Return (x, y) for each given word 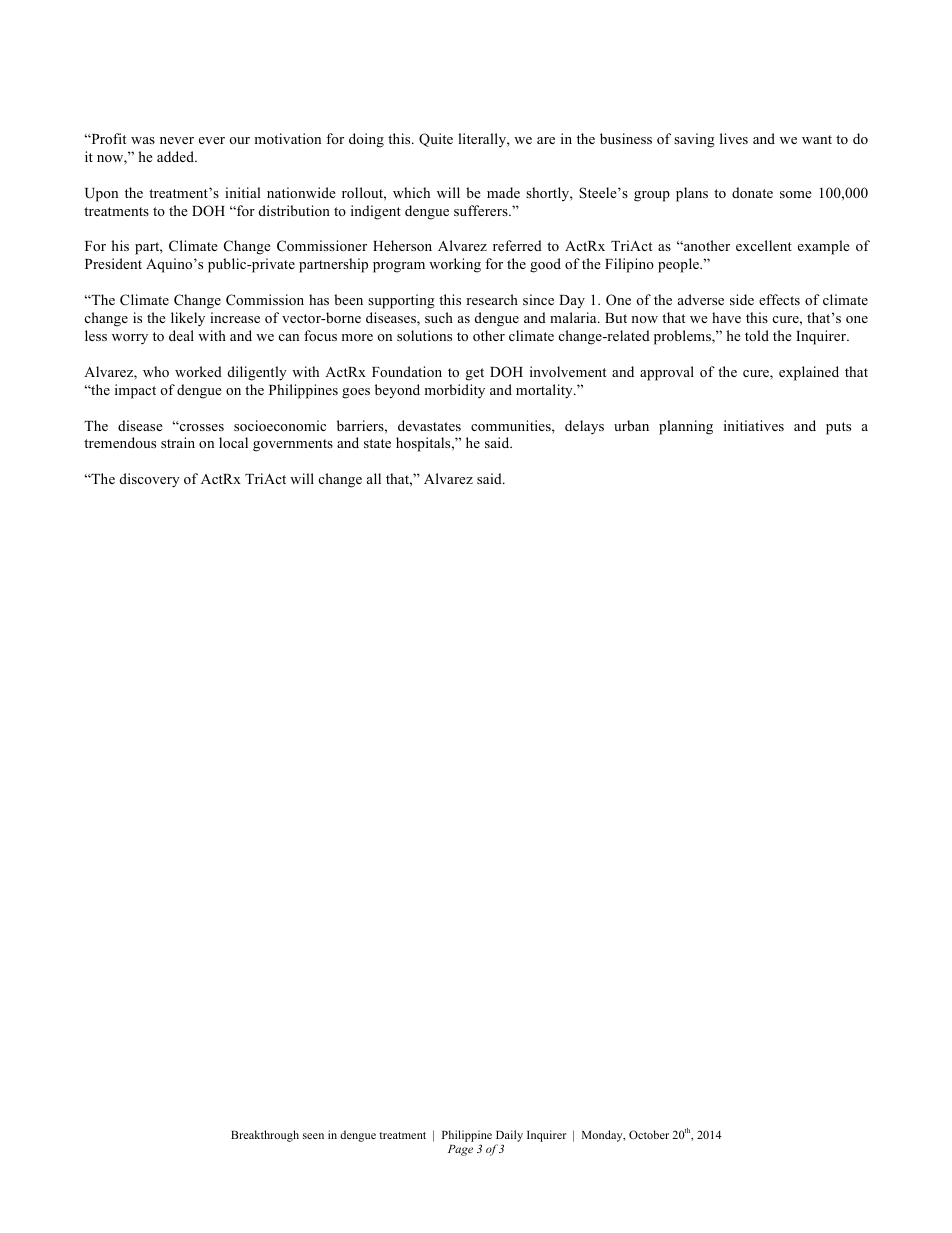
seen (313, 1136)
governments (293, 445)
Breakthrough (265, 1136)
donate (752, 192)
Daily (509, 1136)
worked (198, 371)
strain (178, 442)
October (649, 1134)
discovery (150, 480)
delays (584, 427)
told (757, 335)
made (503, 192)
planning (686, 427)
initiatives (754, 425)
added (177, 156)
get (475, 374)
